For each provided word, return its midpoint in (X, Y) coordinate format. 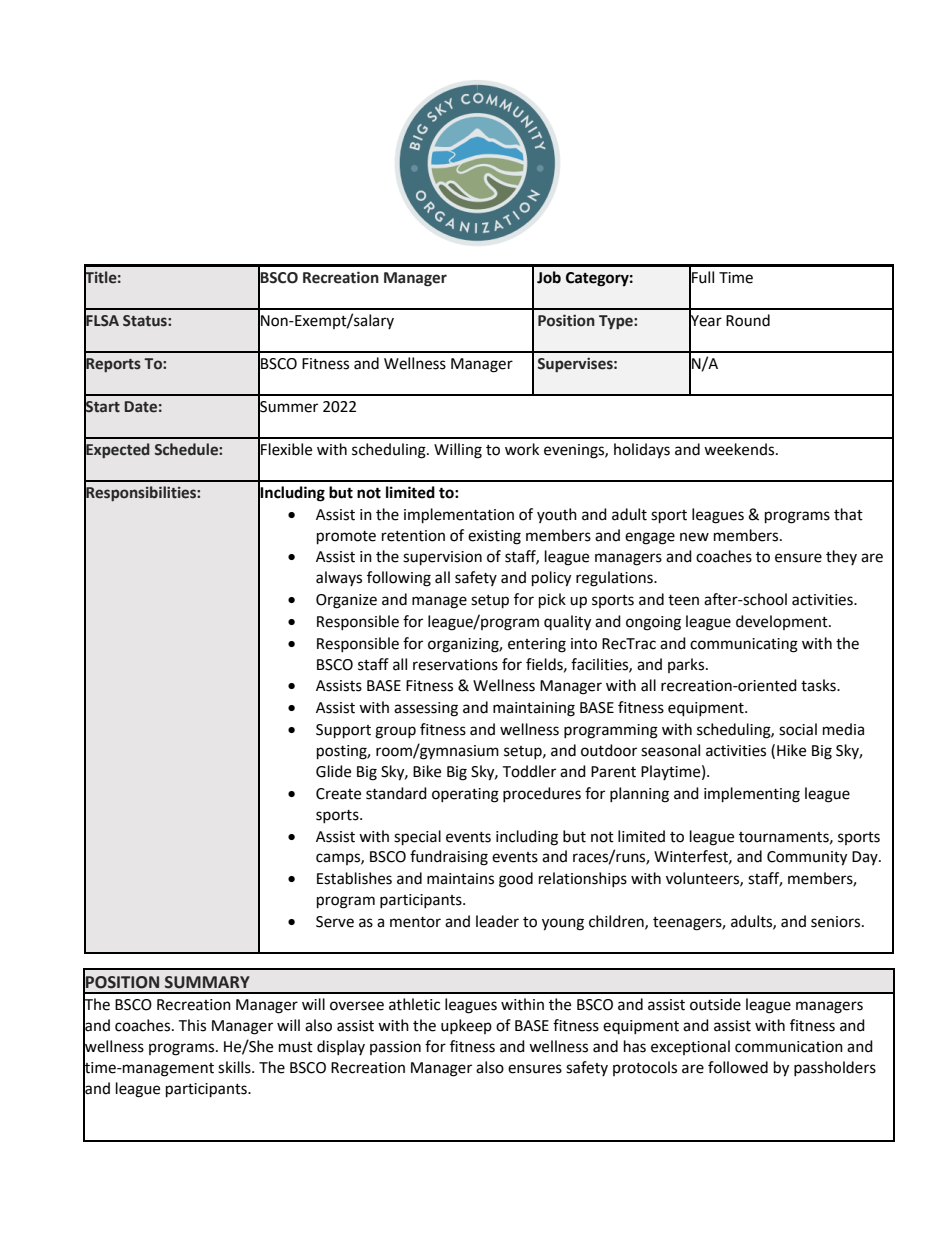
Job (549, 277)
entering (537, 645)
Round (748, 320)
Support (343, 731)
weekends (740, 449)
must (296, 1047)
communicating (744, 645)
